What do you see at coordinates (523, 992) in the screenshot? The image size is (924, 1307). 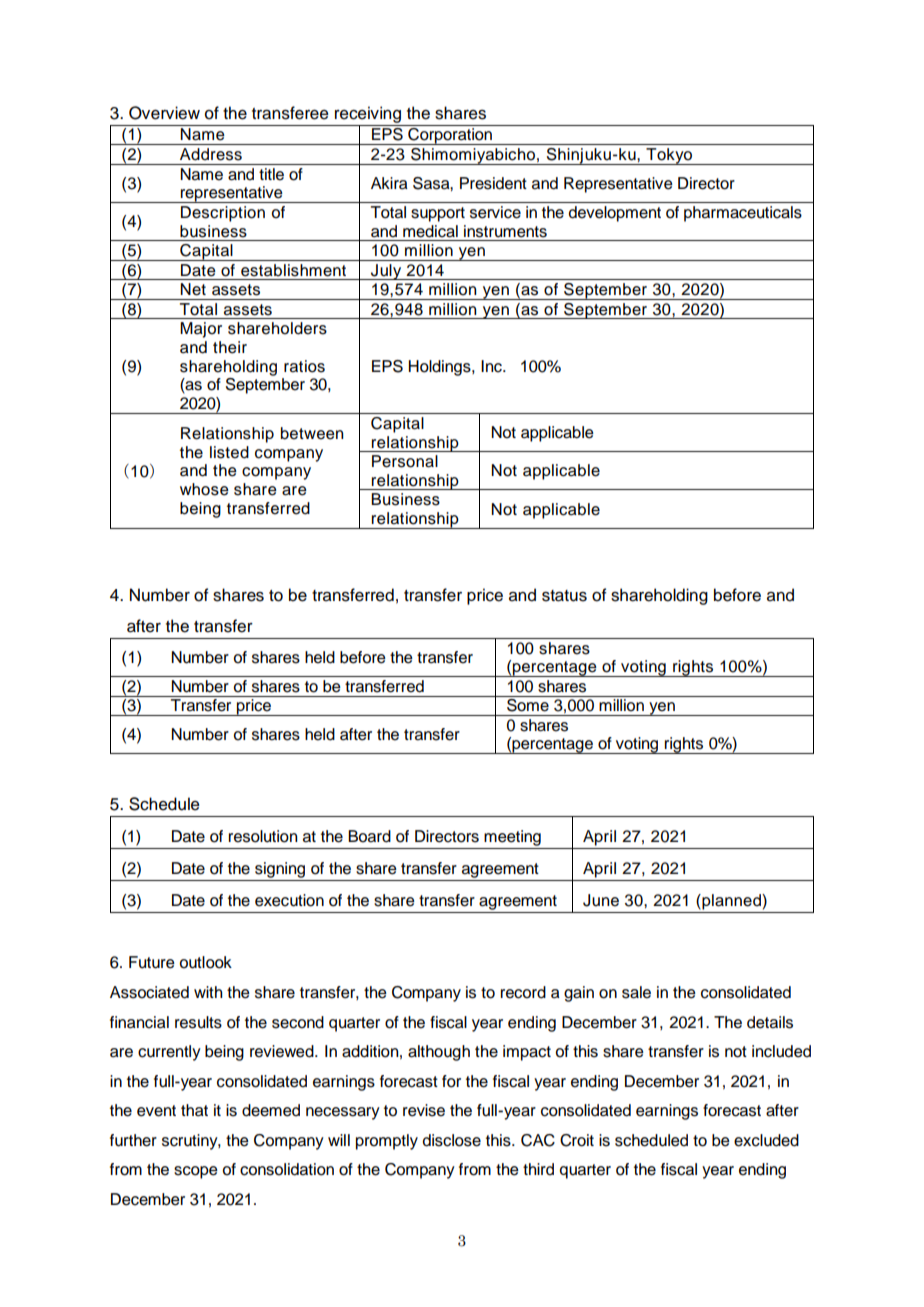 I see `record` at bounding box center [523, 992].
